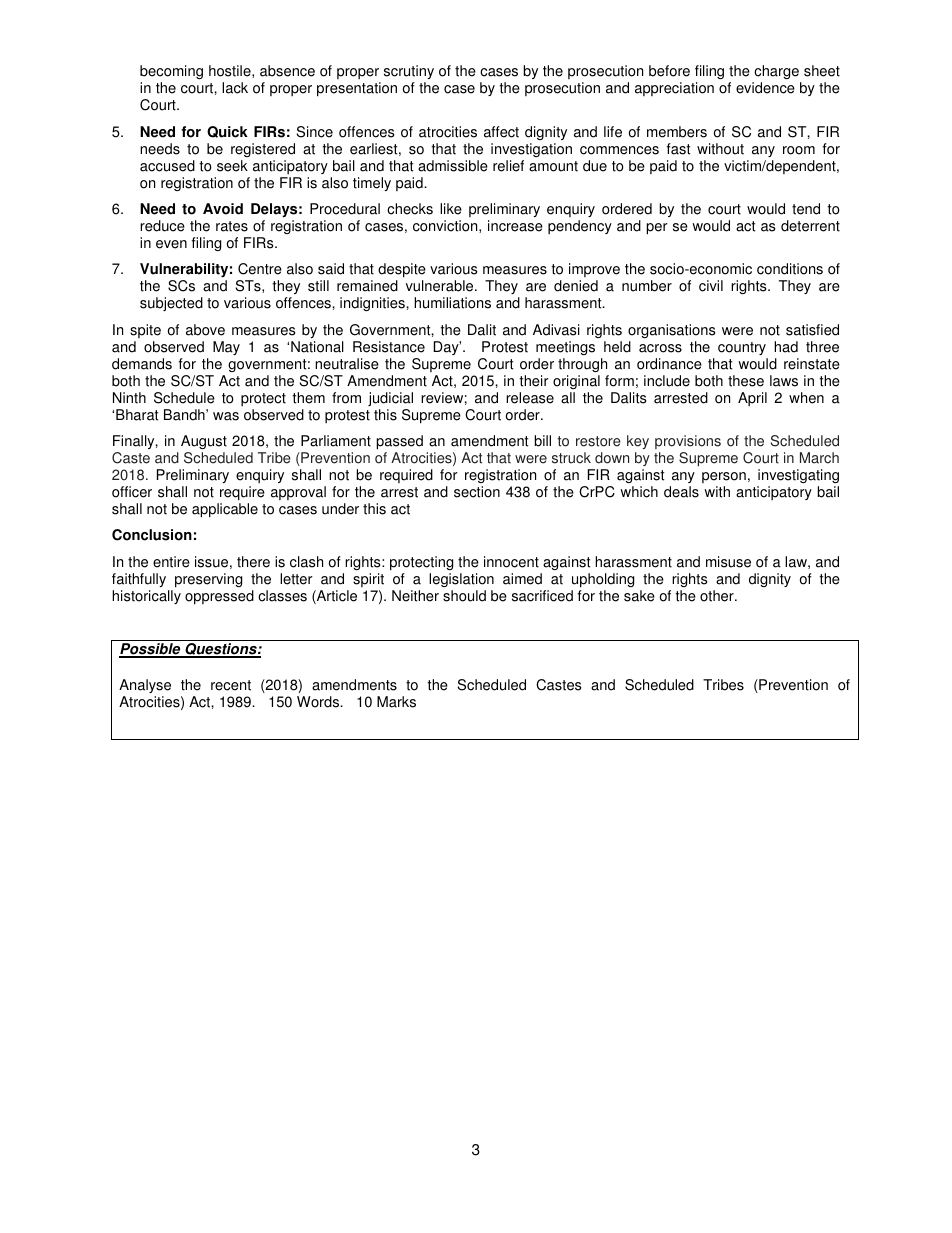 This screenshot has height=1233, width=952. I want to click on scrutiny, so click(409, 74).
